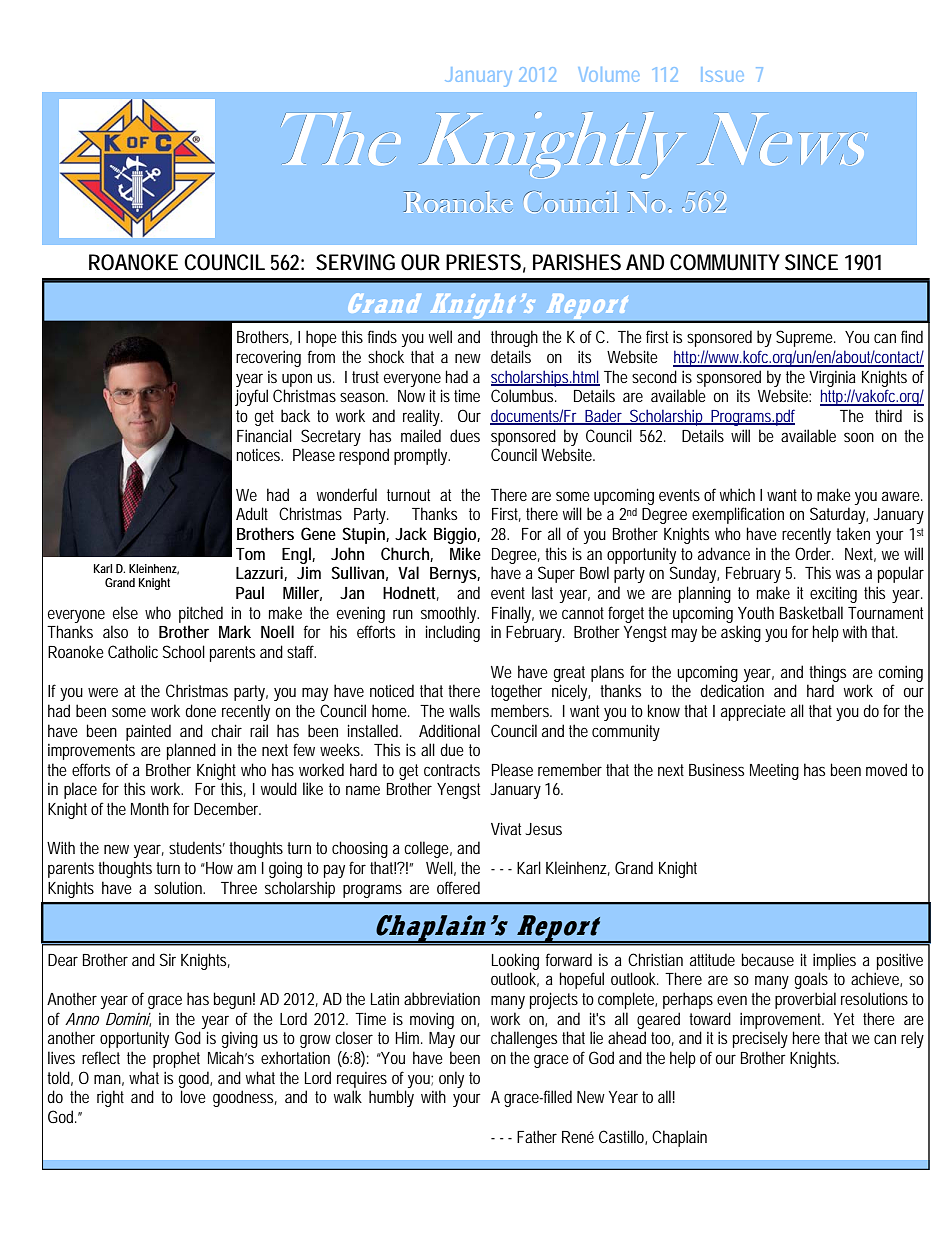  I want to click on only, so click(451, 1079).
